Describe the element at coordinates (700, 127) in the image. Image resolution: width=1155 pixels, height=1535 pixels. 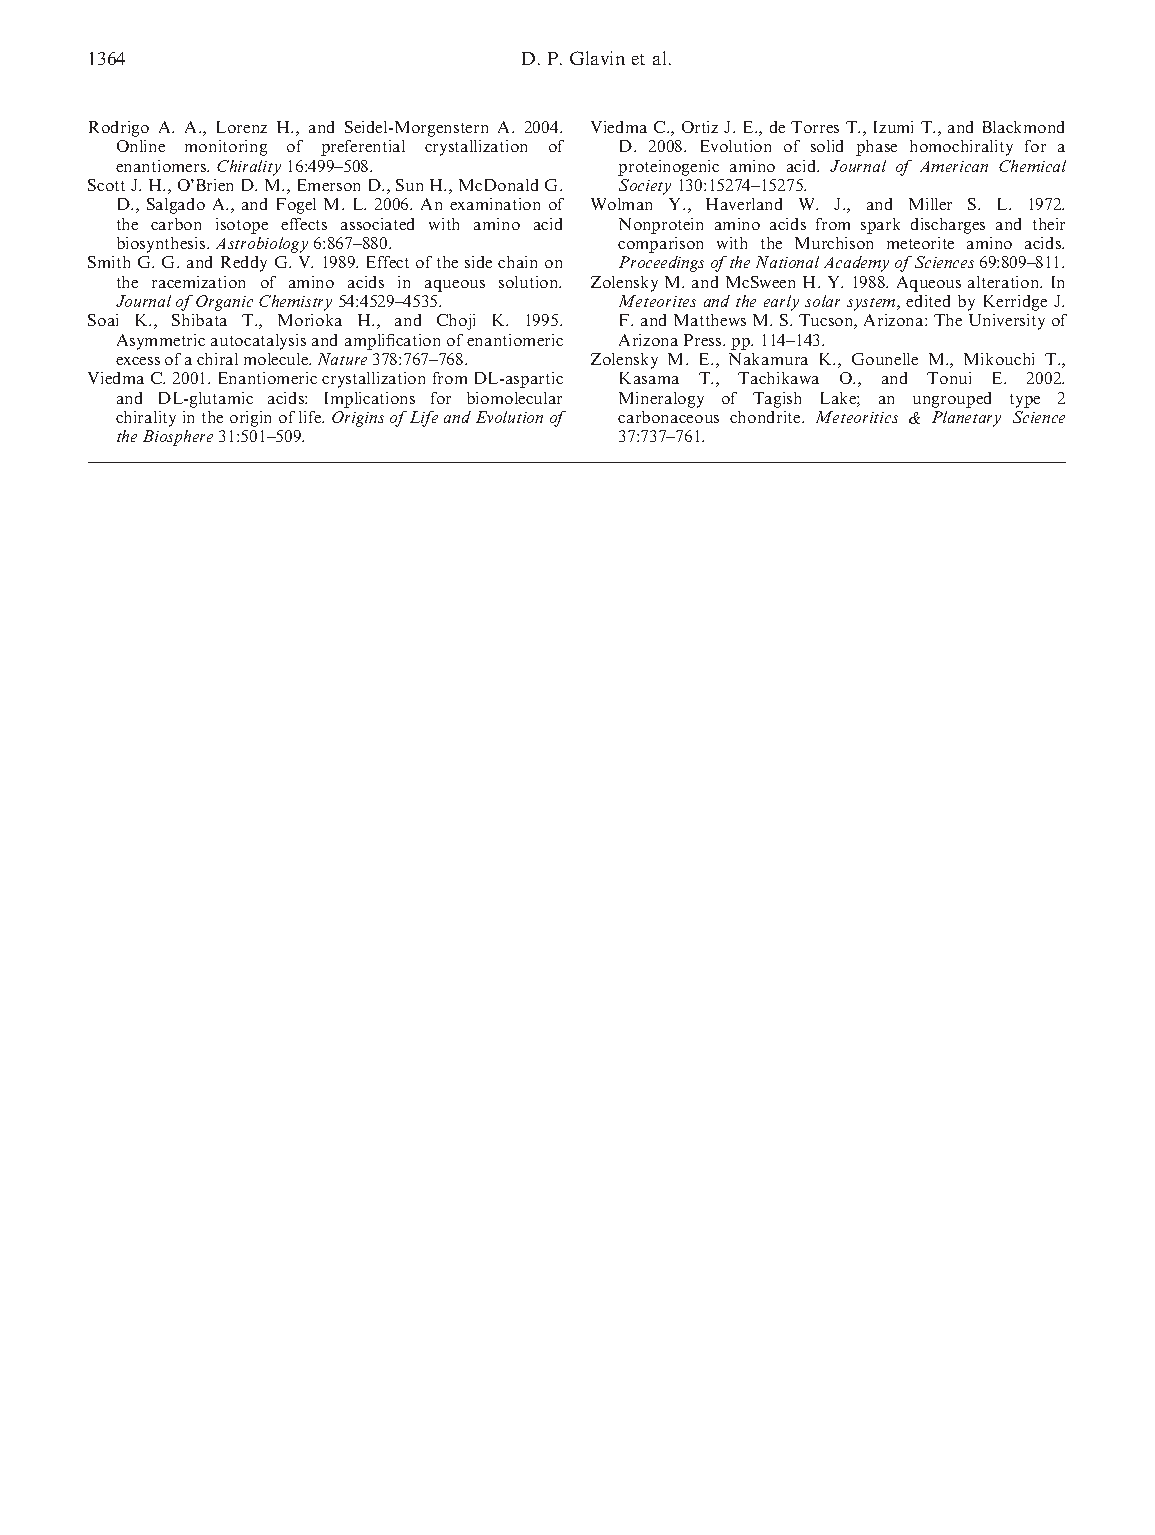
I see `Ortiz` at that location.
